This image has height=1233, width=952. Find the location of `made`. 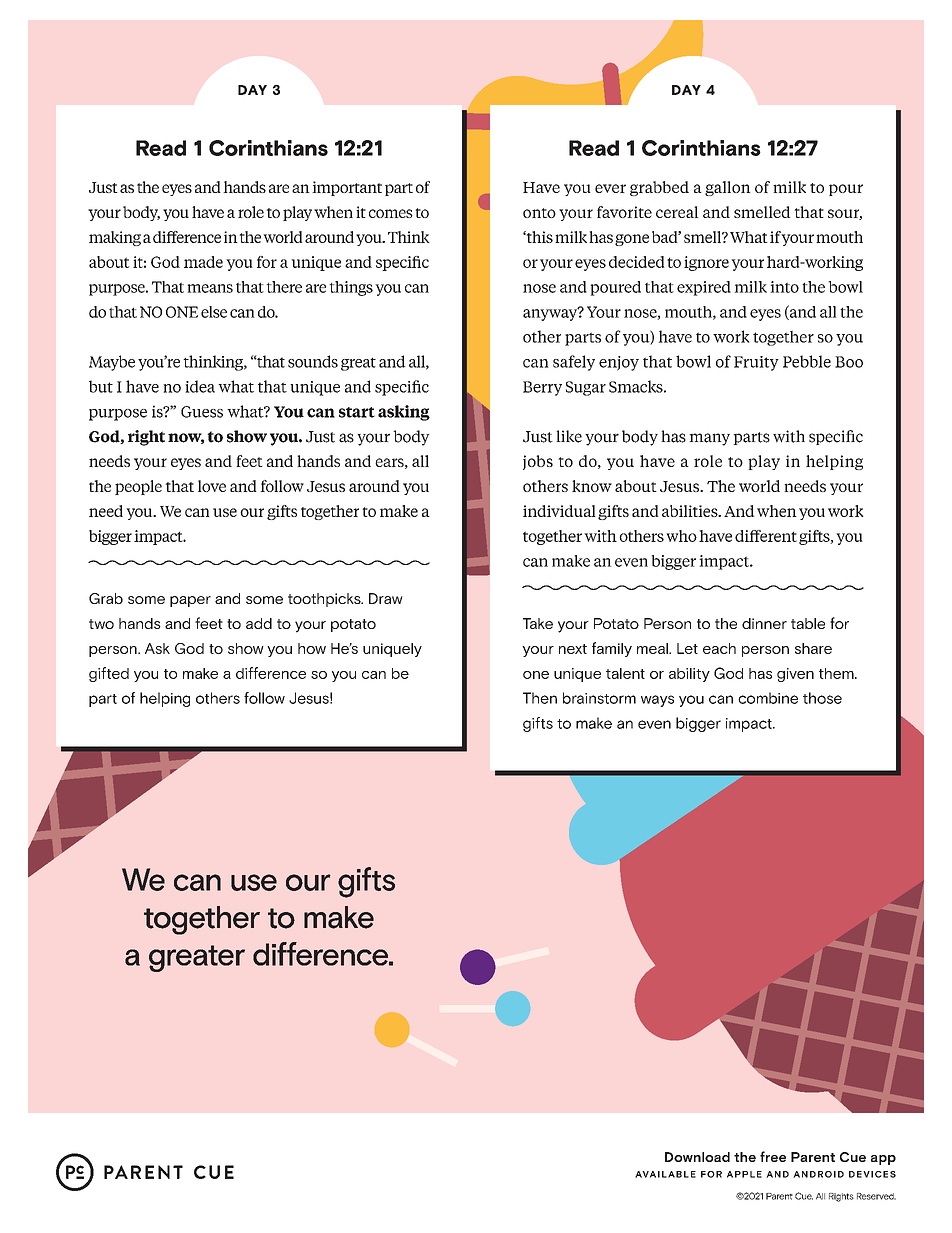

made is located at coordinates (203, 262).
